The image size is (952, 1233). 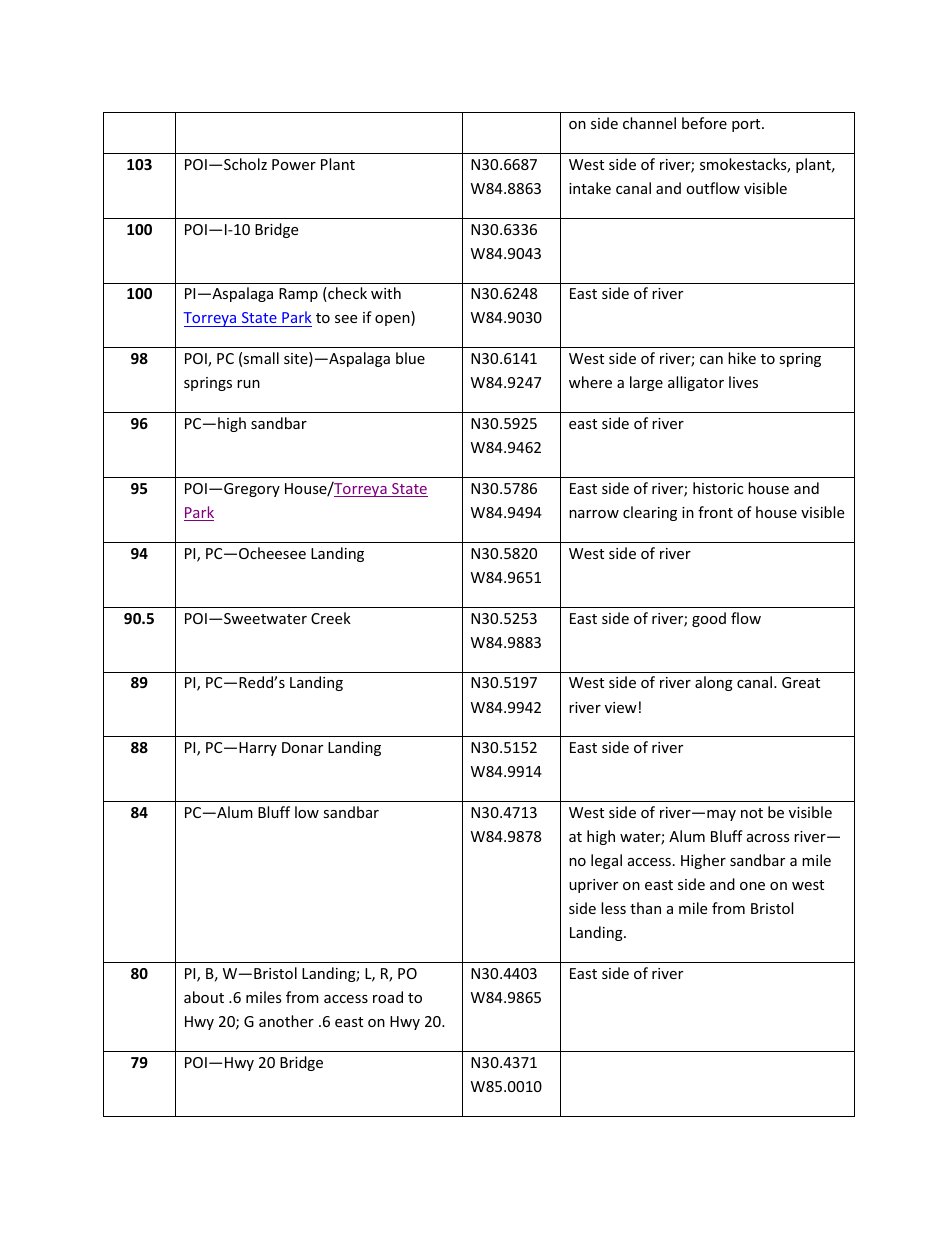 I want to click on along, so click(x=714, y=683).
